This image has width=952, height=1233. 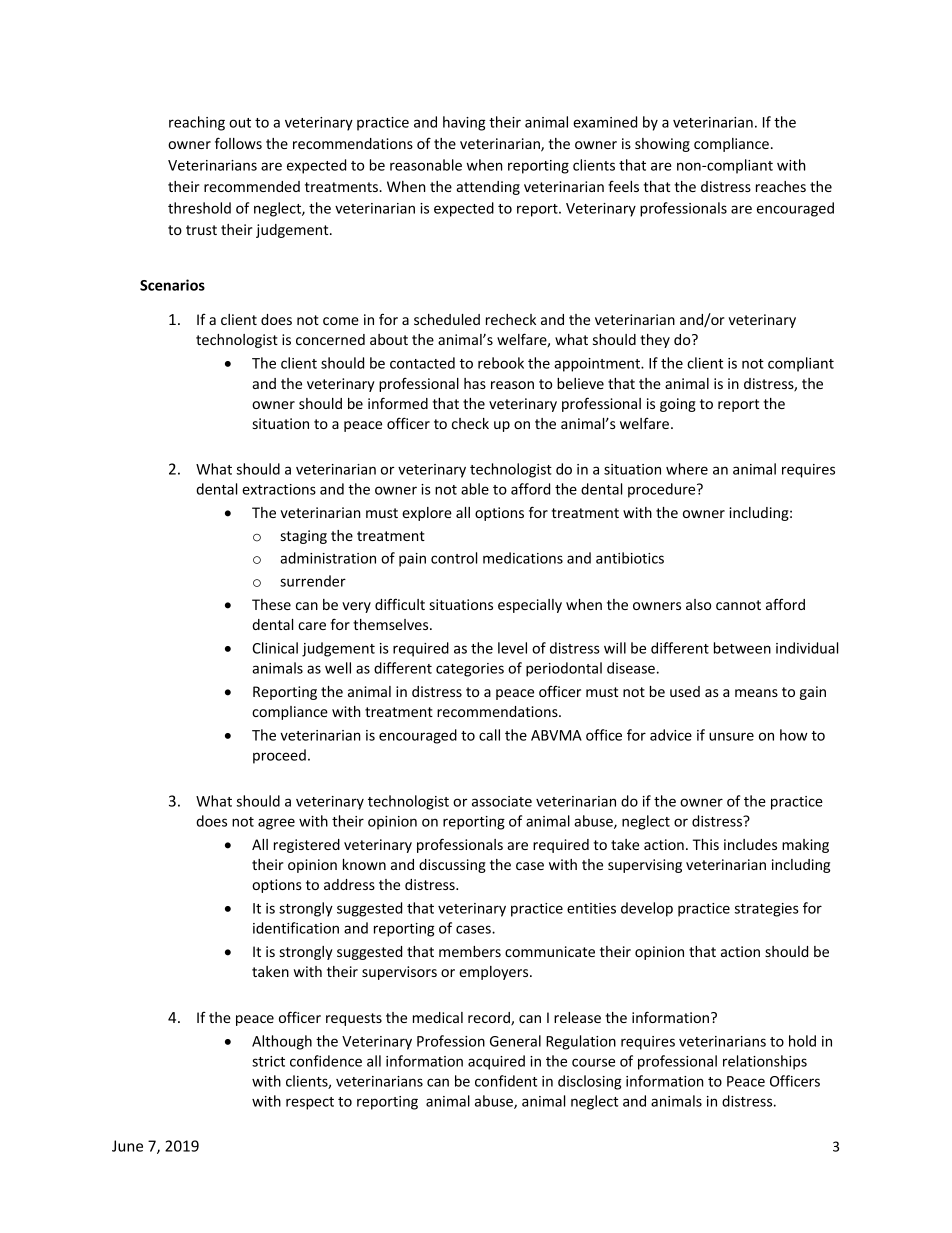 I want to click on June, so click(x=127, y=1146).
